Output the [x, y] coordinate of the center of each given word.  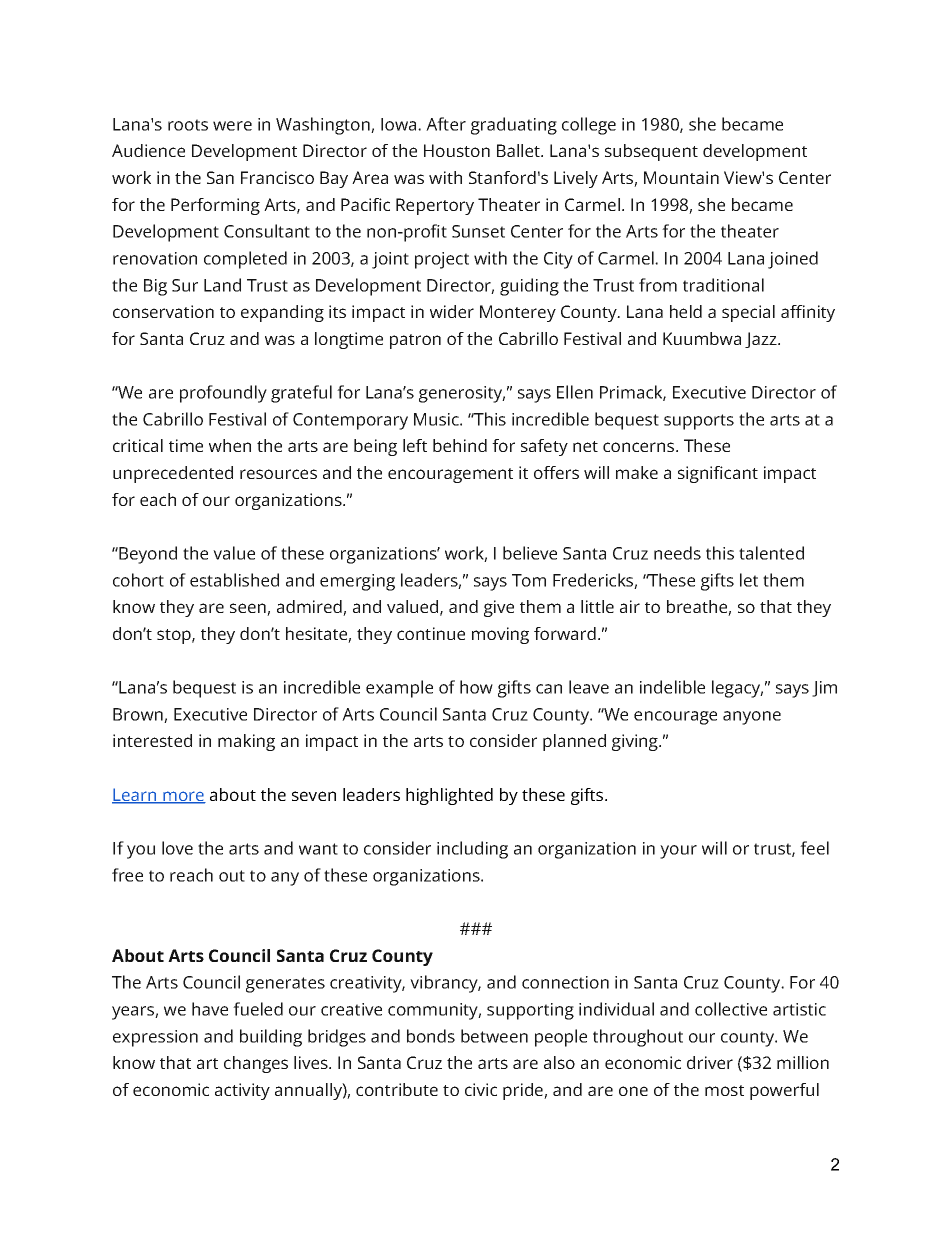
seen [249, 609]
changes [256, 1064]
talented [771, 553]
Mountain [681, 177]
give [499, 608]
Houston [457, 150]
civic [481, 1089]
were [232, 126]
